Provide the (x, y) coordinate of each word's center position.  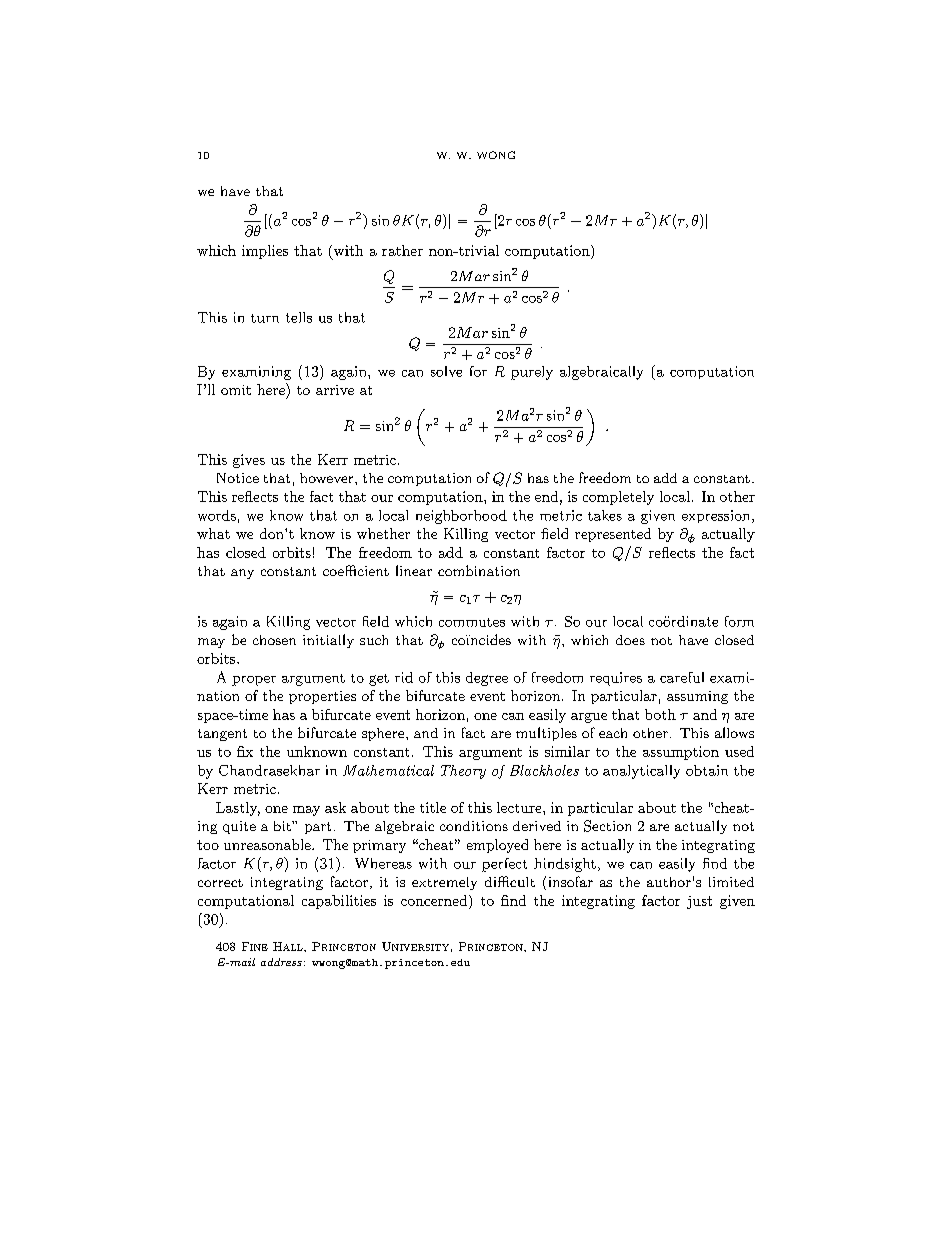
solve (446, 371)
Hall (289, 946)
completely (618, 498)
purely (532, 373)
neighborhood (461, 517)
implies (265, 252)
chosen (274, 640)
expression (715, 516)
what (213, 533)
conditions (474, 826)
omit (236, 390)
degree (487, 679)
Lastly (238, 809)
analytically (641, 772)
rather (402, 250)
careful (682, 677)
